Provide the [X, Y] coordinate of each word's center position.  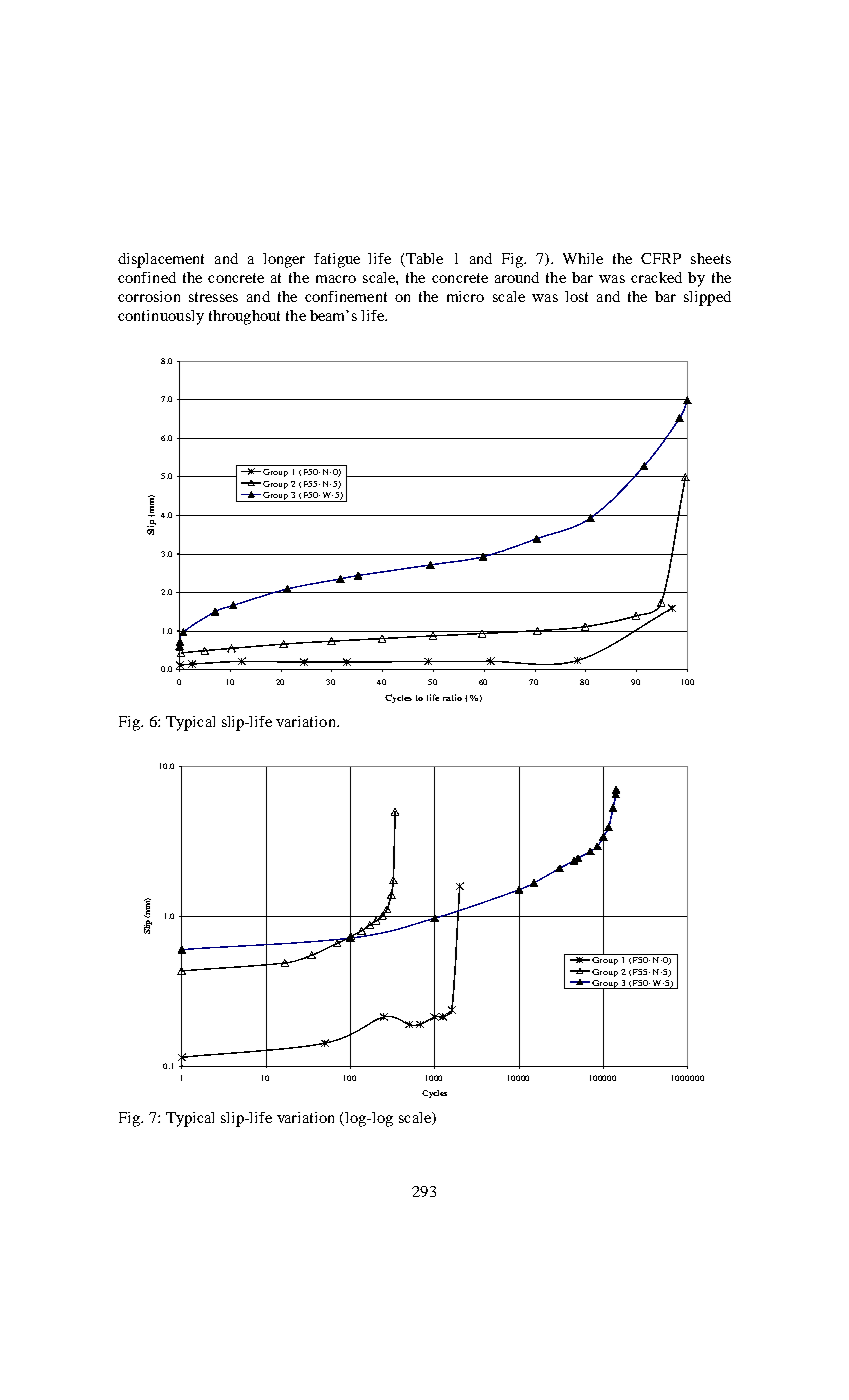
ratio [452, 697]
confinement [346, 296]
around [517, 277]
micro [465, 296]
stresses [213, 297]
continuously [161, 317]
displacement [161, 260]
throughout [244, 317]
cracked [656, 277]
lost [576, 296]
